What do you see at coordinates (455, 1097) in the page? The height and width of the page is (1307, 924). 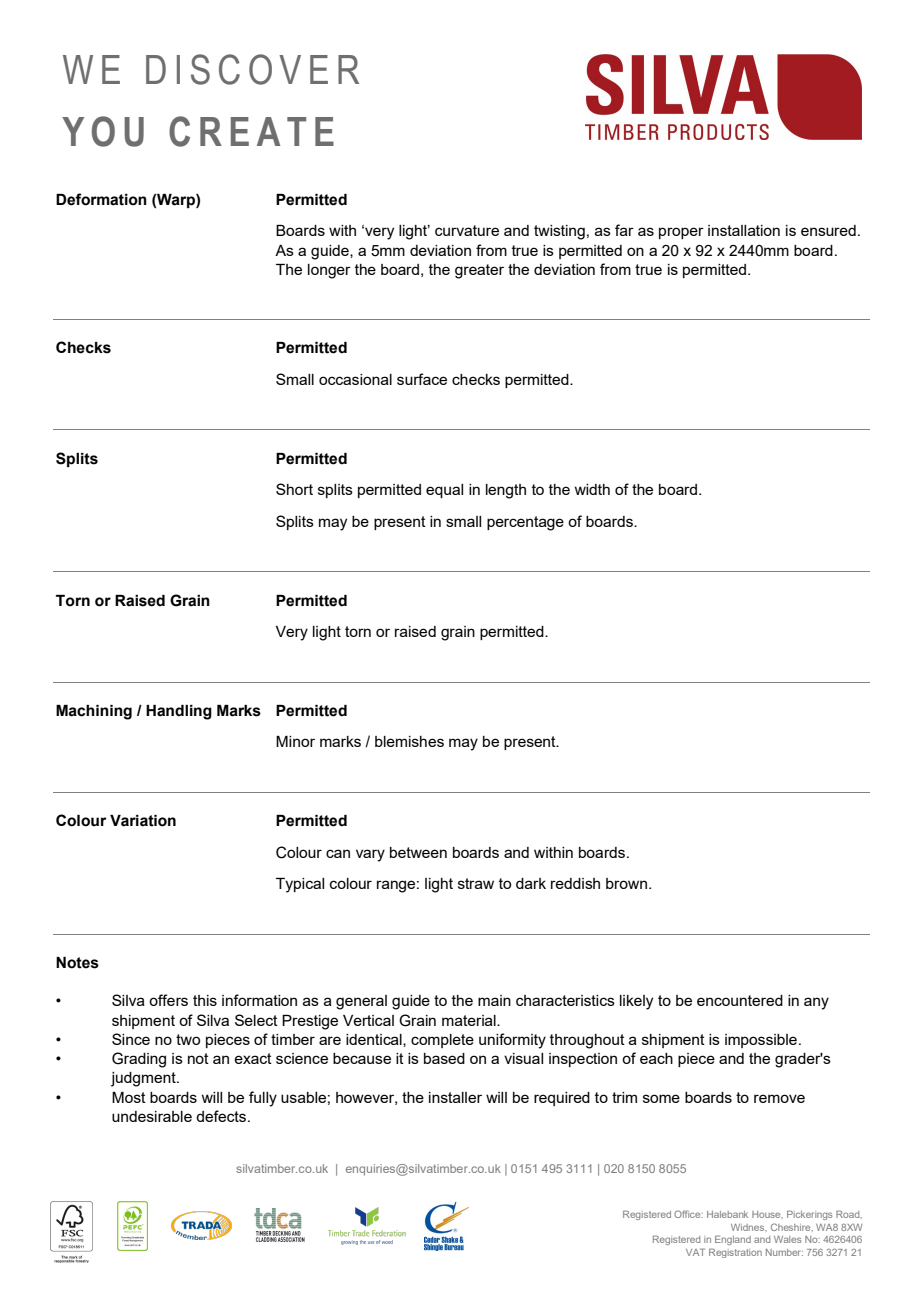 I see `installer` at bounding box center [455, 1097].
